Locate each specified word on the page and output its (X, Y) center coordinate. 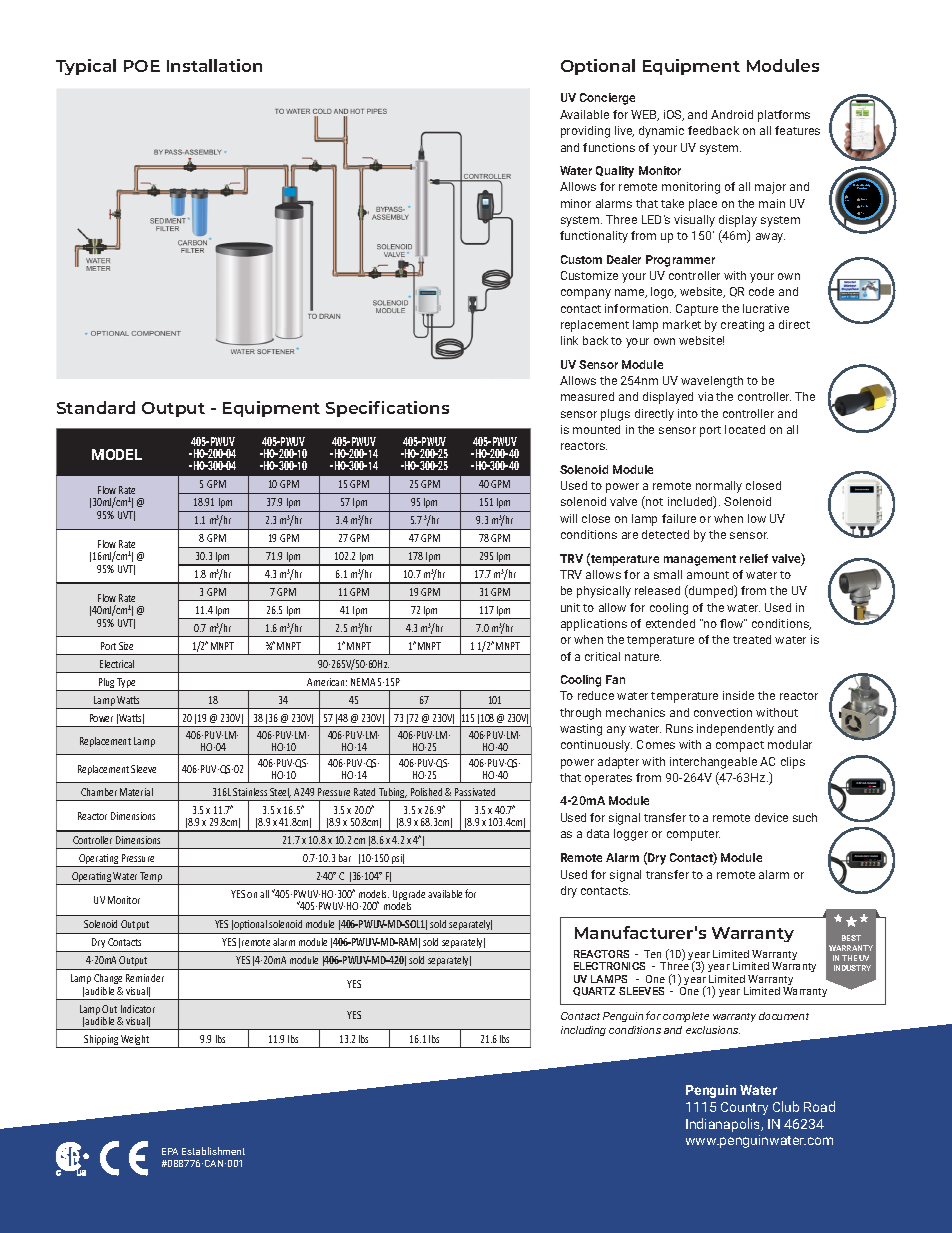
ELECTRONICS (609, 966)
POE (142, 66)
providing (585, 132)
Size (126, 646)
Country (744, 1108)
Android (732, 114)
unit (570, 607)
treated (752, 639)
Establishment (213, 1151)
